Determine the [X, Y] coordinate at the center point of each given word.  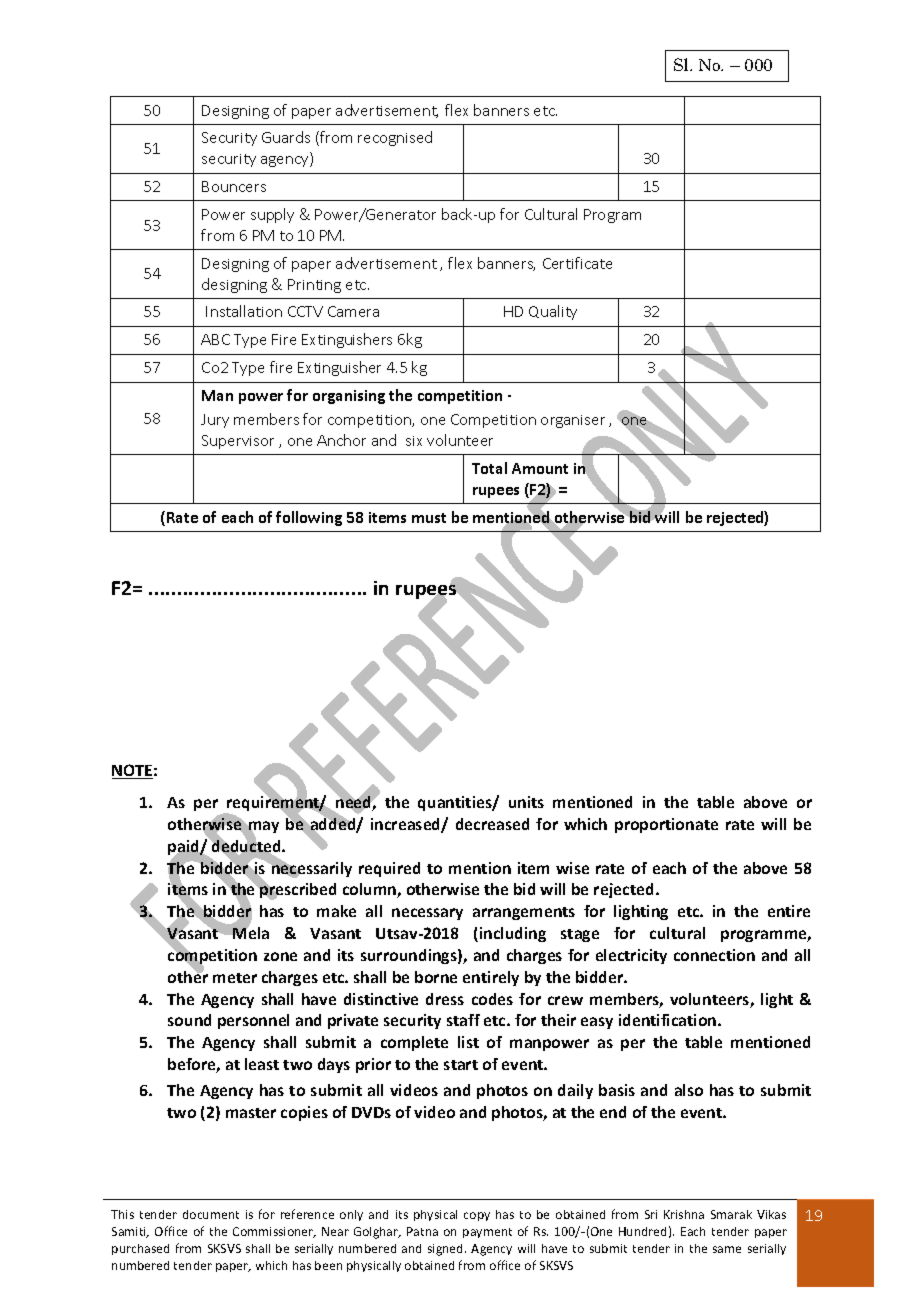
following [309, 518]
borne [436, 977]
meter [235, 978]
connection [714, 955]
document [211, 1214]
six [414, 441]
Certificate [577, 263]
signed [447, 1250]
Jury [215, 421]
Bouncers [234, 186]
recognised [395, 138]
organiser [573, 421]
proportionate [666, 825]
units [526, 802]
